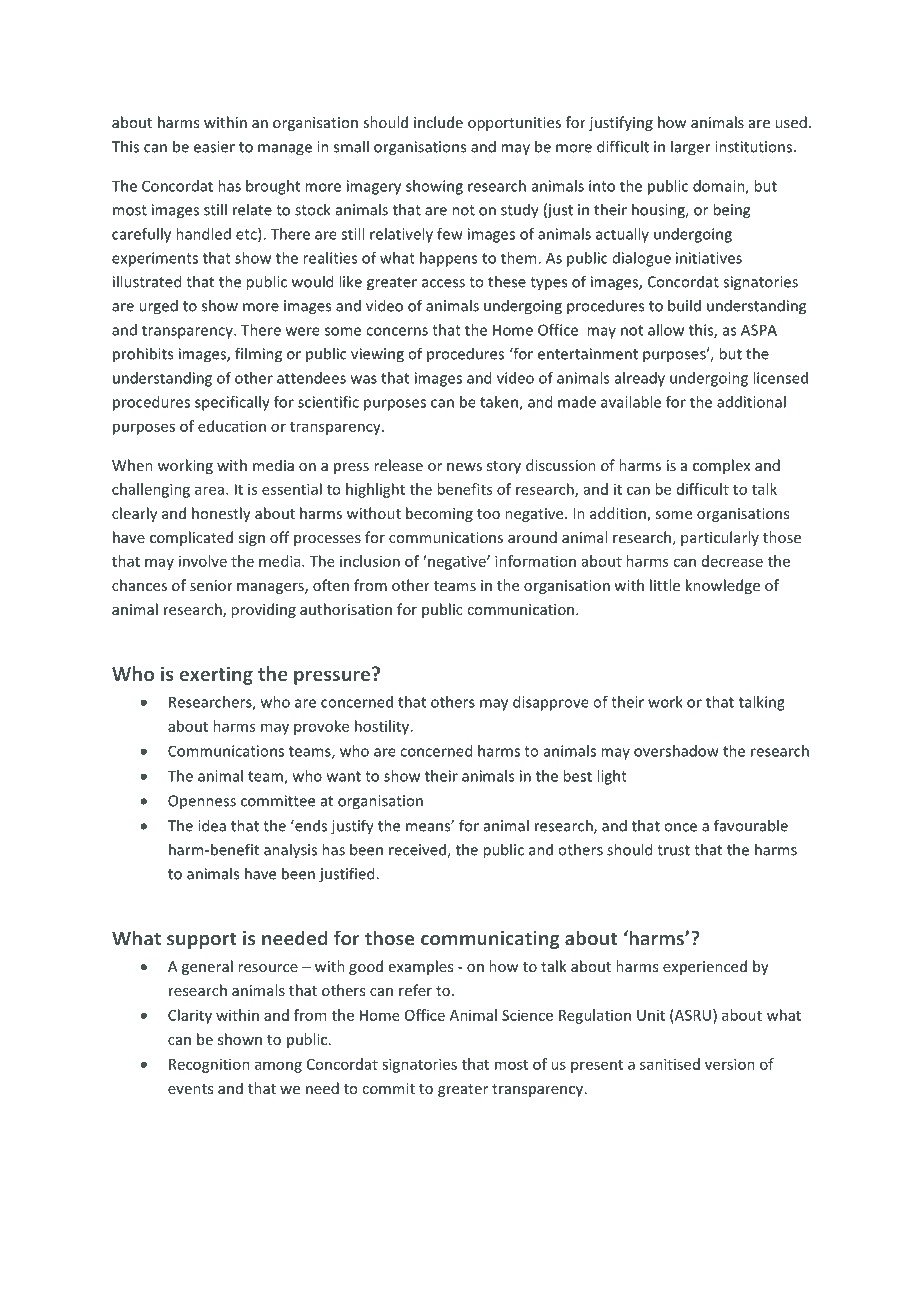 This screenshot has height=1308, width=924. What do you see at coordinates (211, 585) in the screenshot?
I see `senior` at bounding box center [211, 585].
